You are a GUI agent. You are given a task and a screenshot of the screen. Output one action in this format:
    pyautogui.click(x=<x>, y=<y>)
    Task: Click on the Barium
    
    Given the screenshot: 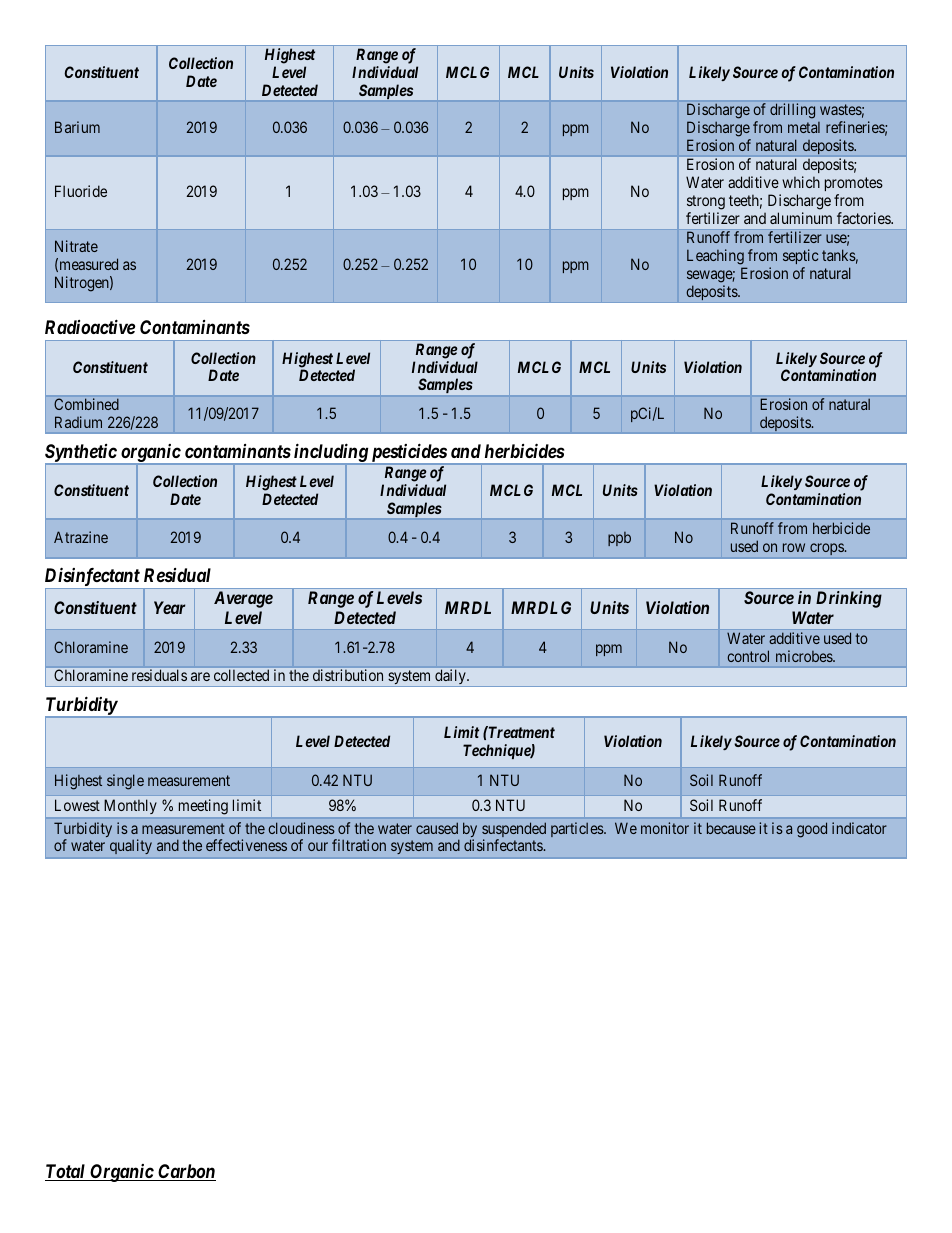 What is the action you would take?
    pyautogui.click(x=77, y=127)
